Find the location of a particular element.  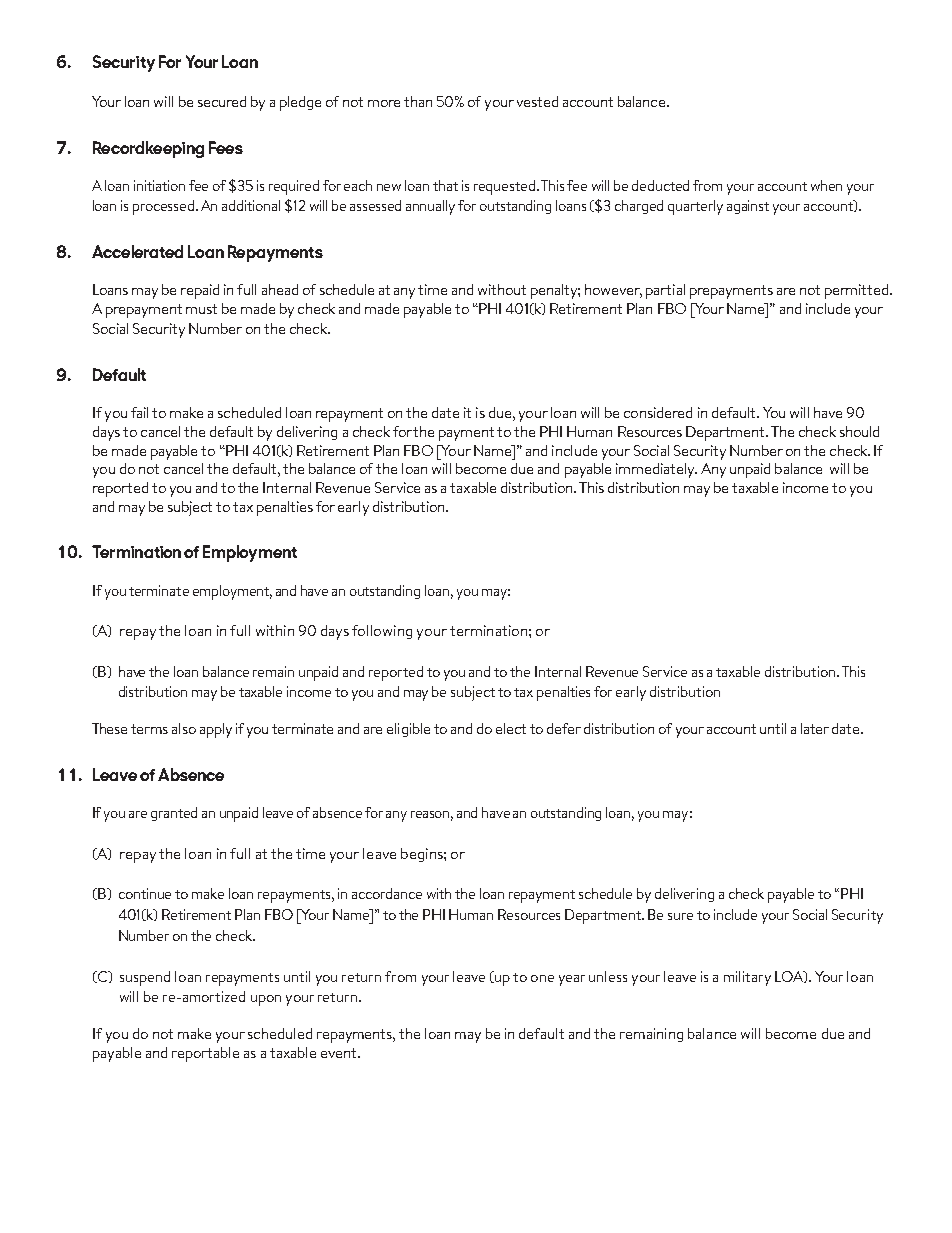

vested is located at coordinates (537, 101).
